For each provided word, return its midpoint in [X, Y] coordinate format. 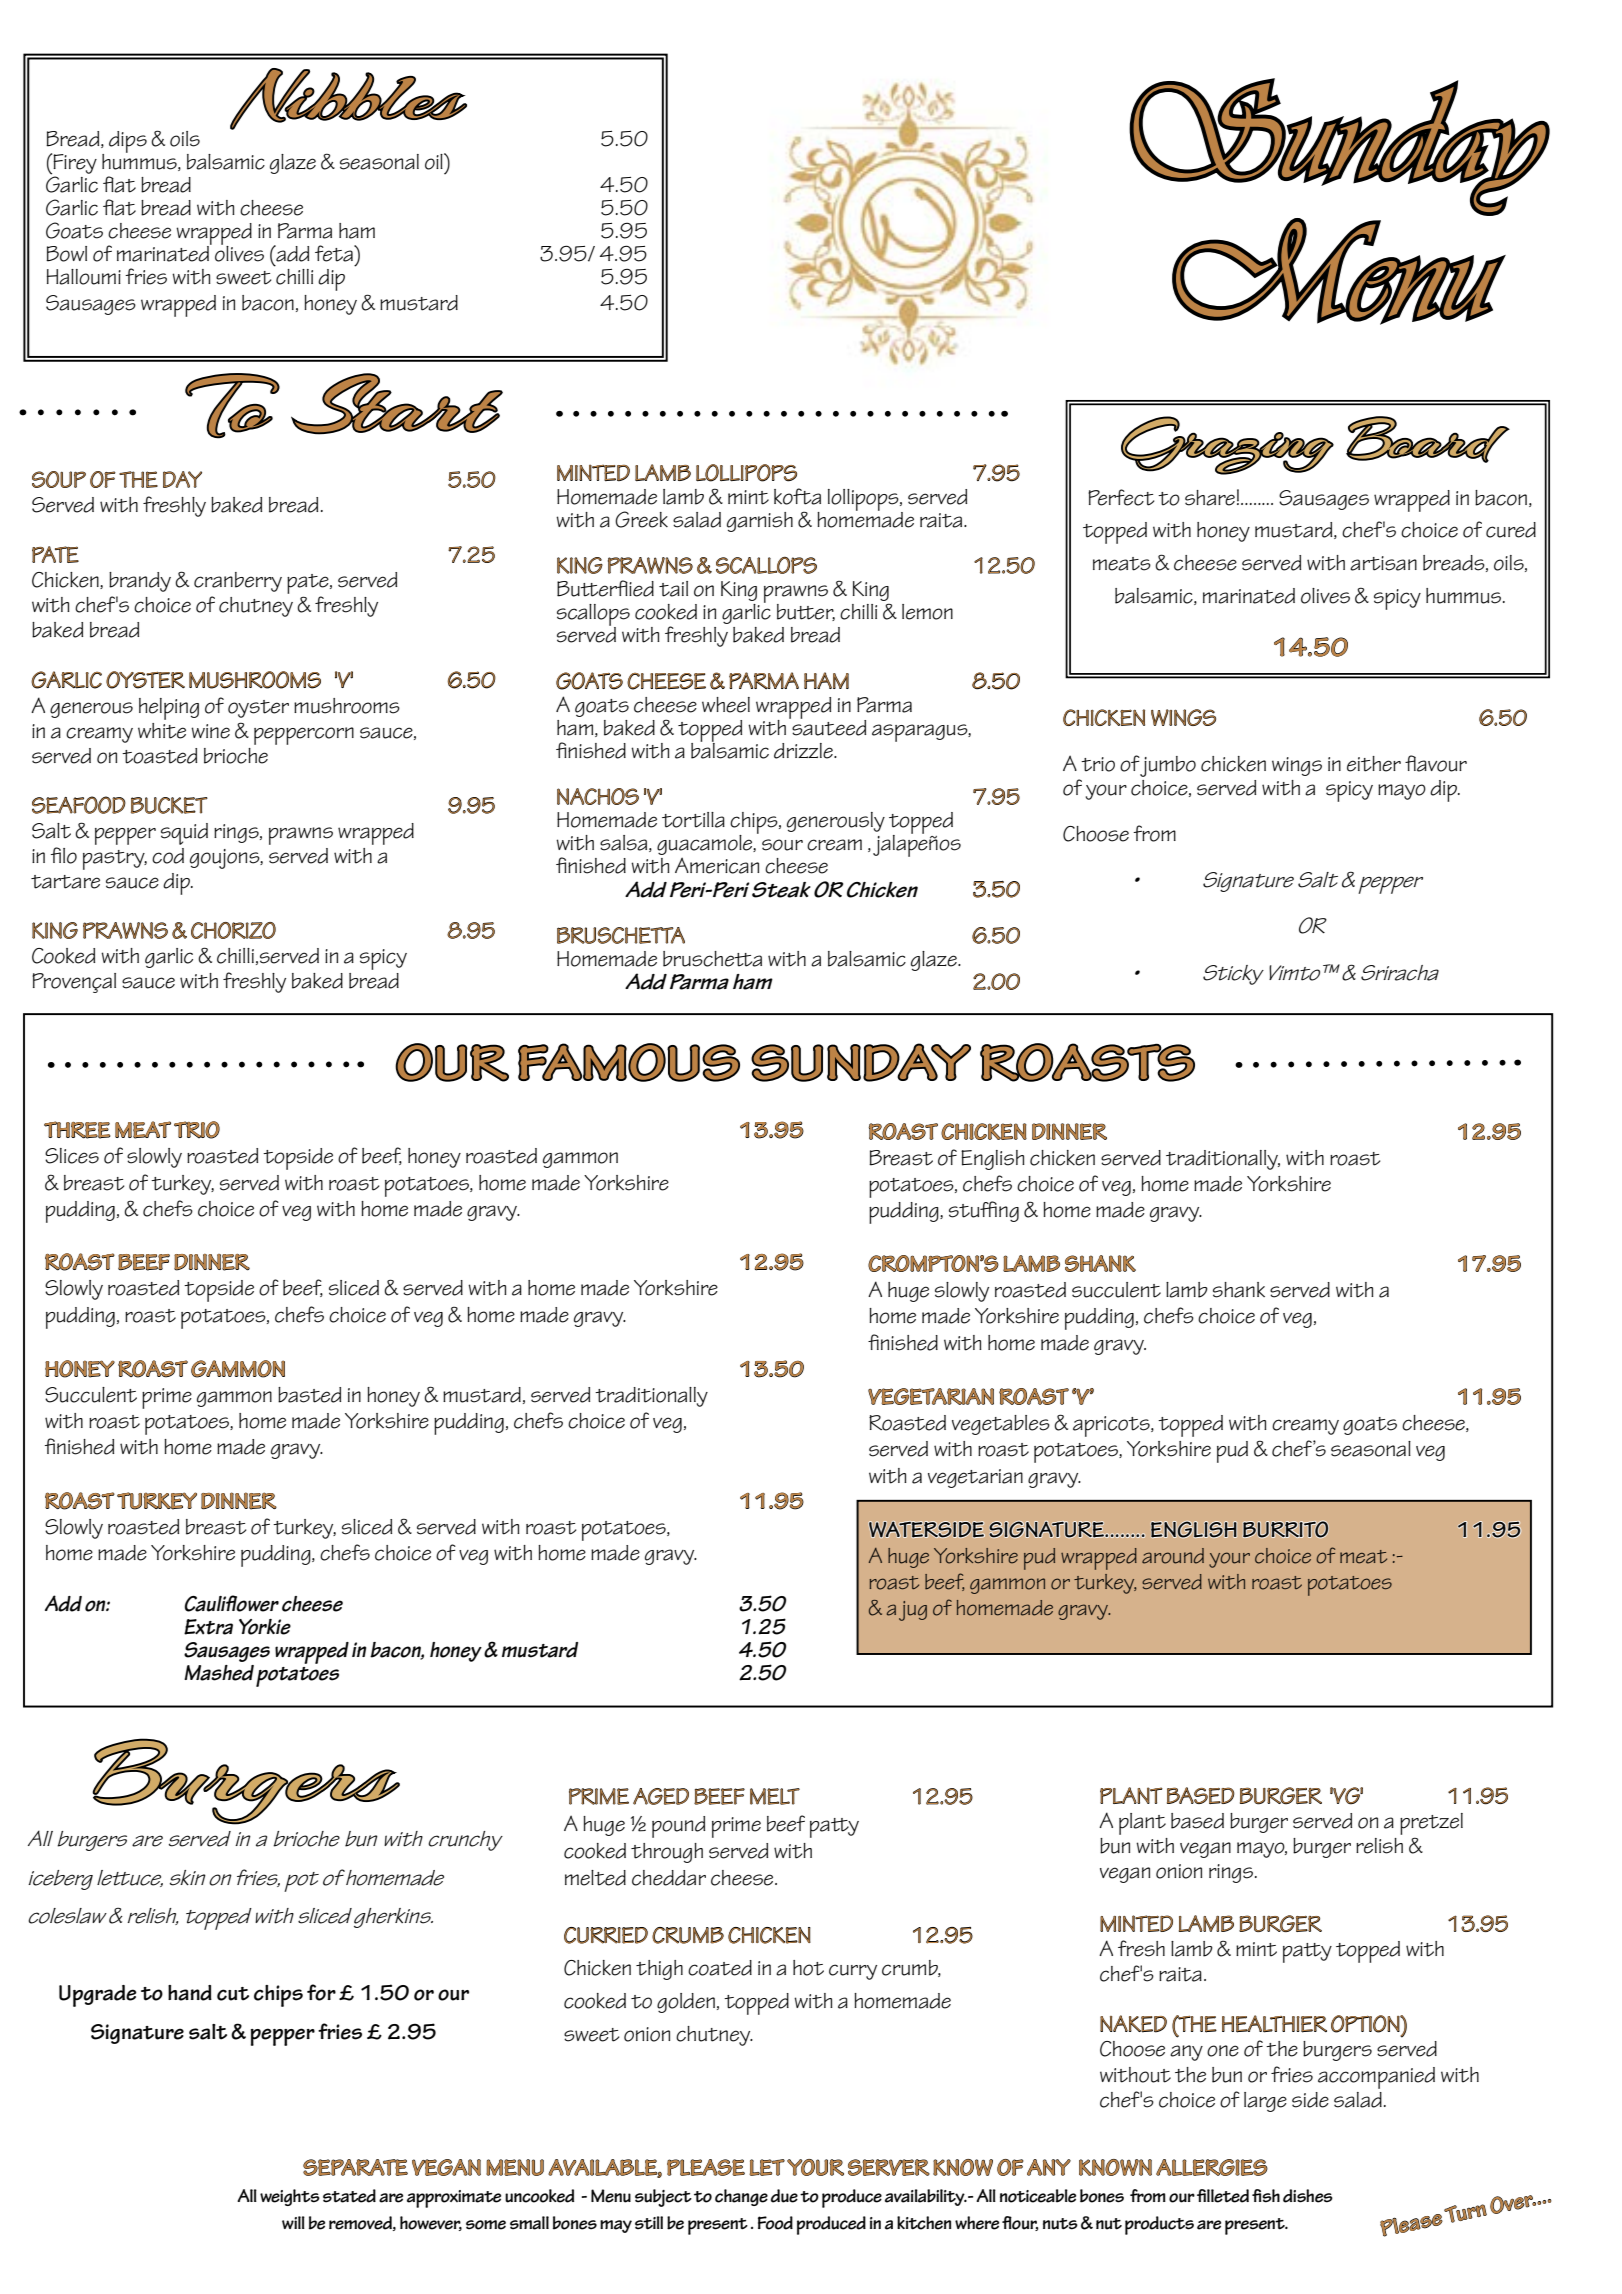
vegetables [1001, 1425]
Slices [72, 1156]
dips [128, 142]
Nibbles [348, 99]
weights [290, 2197]
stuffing [984, 1211]
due [784, 2196]
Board [1427, 439]
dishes [1308, 2196]
